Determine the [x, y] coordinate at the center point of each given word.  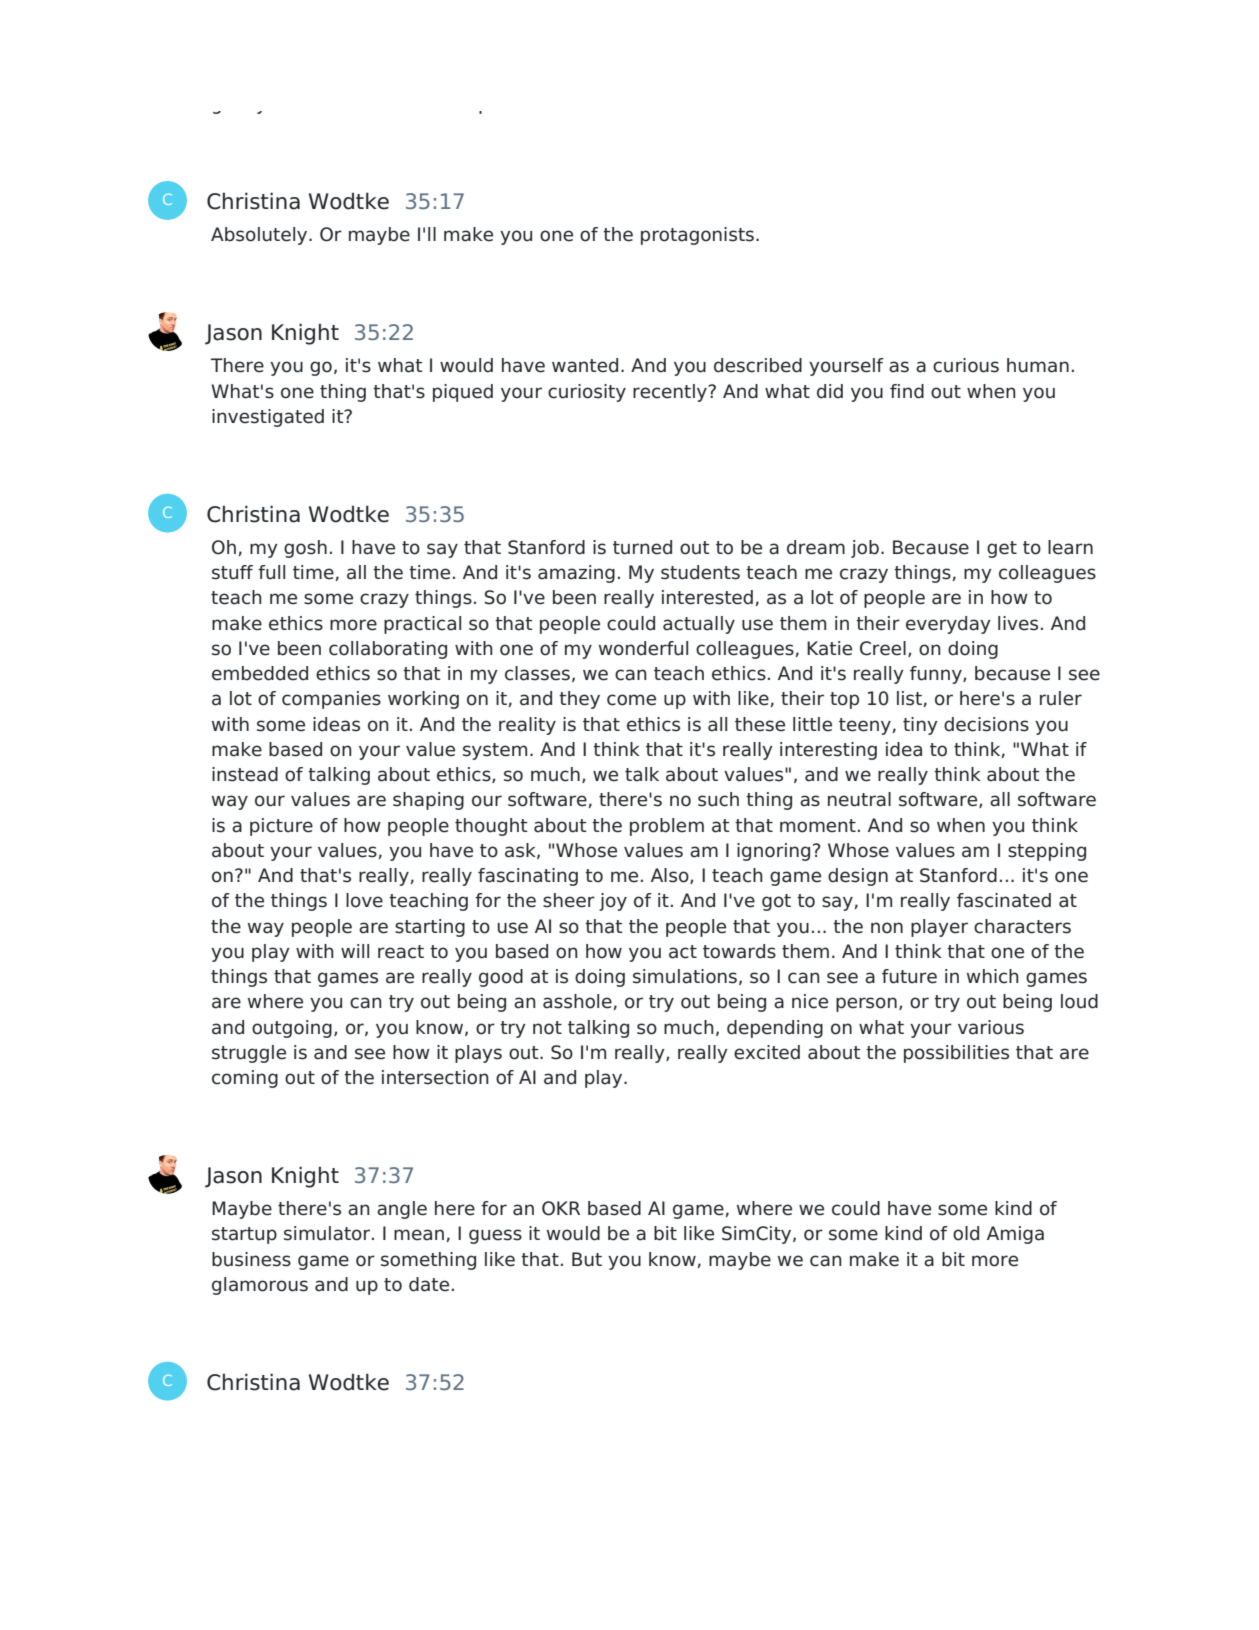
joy [613, 902]
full [271, 572]
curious [966, 365]
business [251, 1259]
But [587, 1259]
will [355, 951]
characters [1022, 926]
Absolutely [260, 236]
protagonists [697, 236]
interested [707, 597]
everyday [948, 625]
